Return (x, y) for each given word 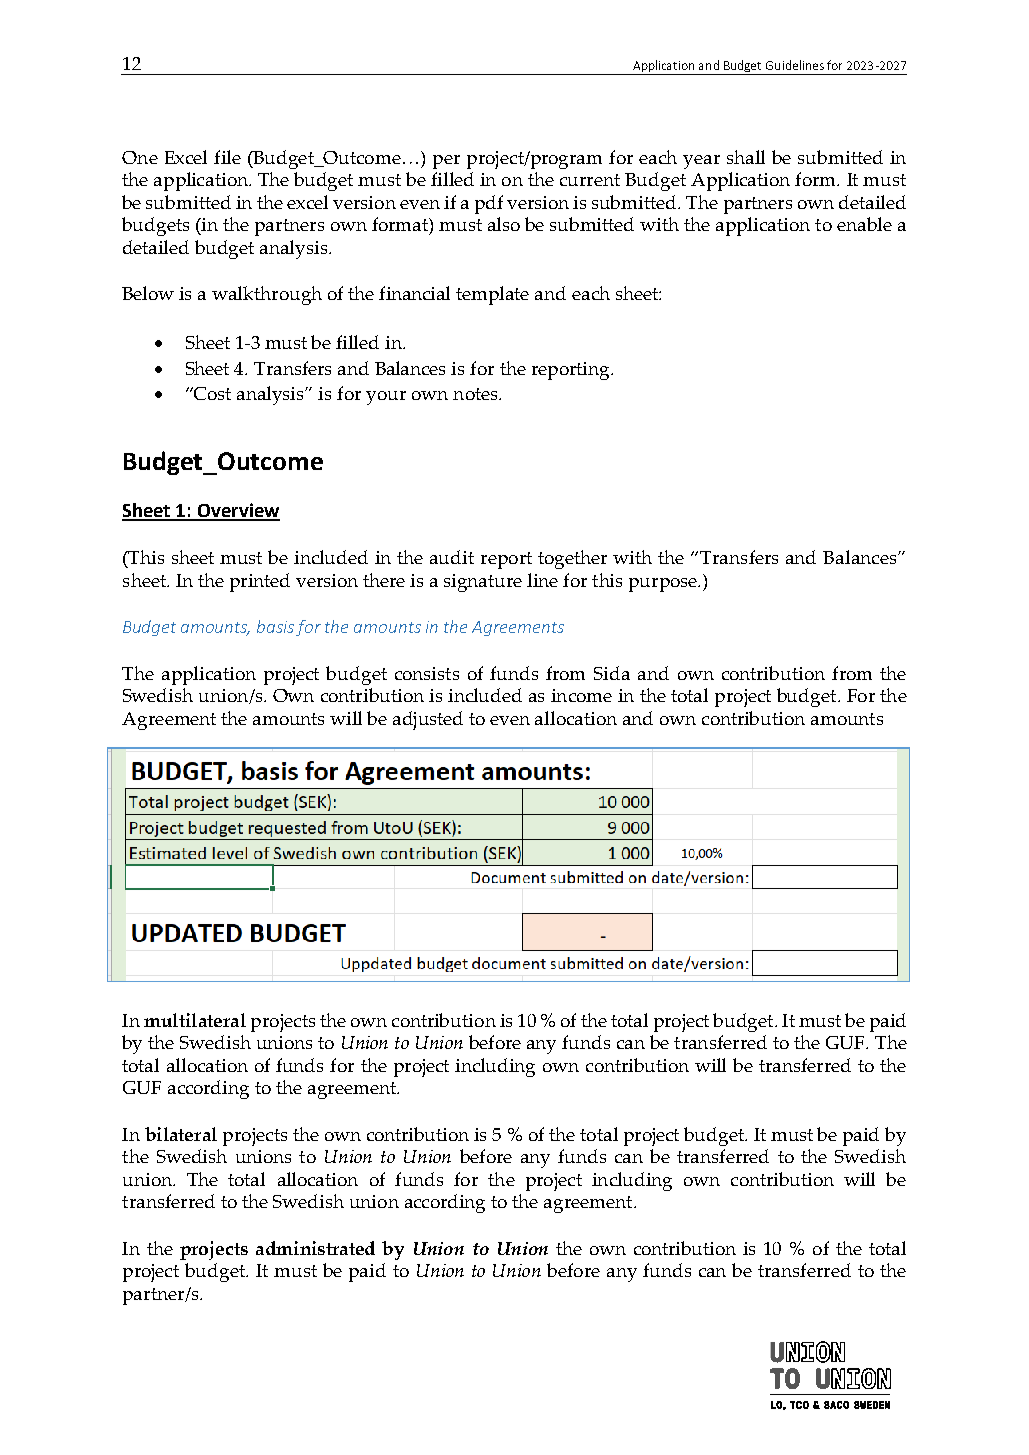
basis (277, 628)
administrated (315, 1248)
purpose (664, 585)
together (572, 559)
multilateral (195, 1020)
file (227, 157)
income (581, 695)
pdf (489, 204)
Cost (211, 393)
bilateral (181, 1134)
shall (746, 157)
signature (483, 583)
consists (427, 673)
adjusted (428, 720)
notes (476, 394)
